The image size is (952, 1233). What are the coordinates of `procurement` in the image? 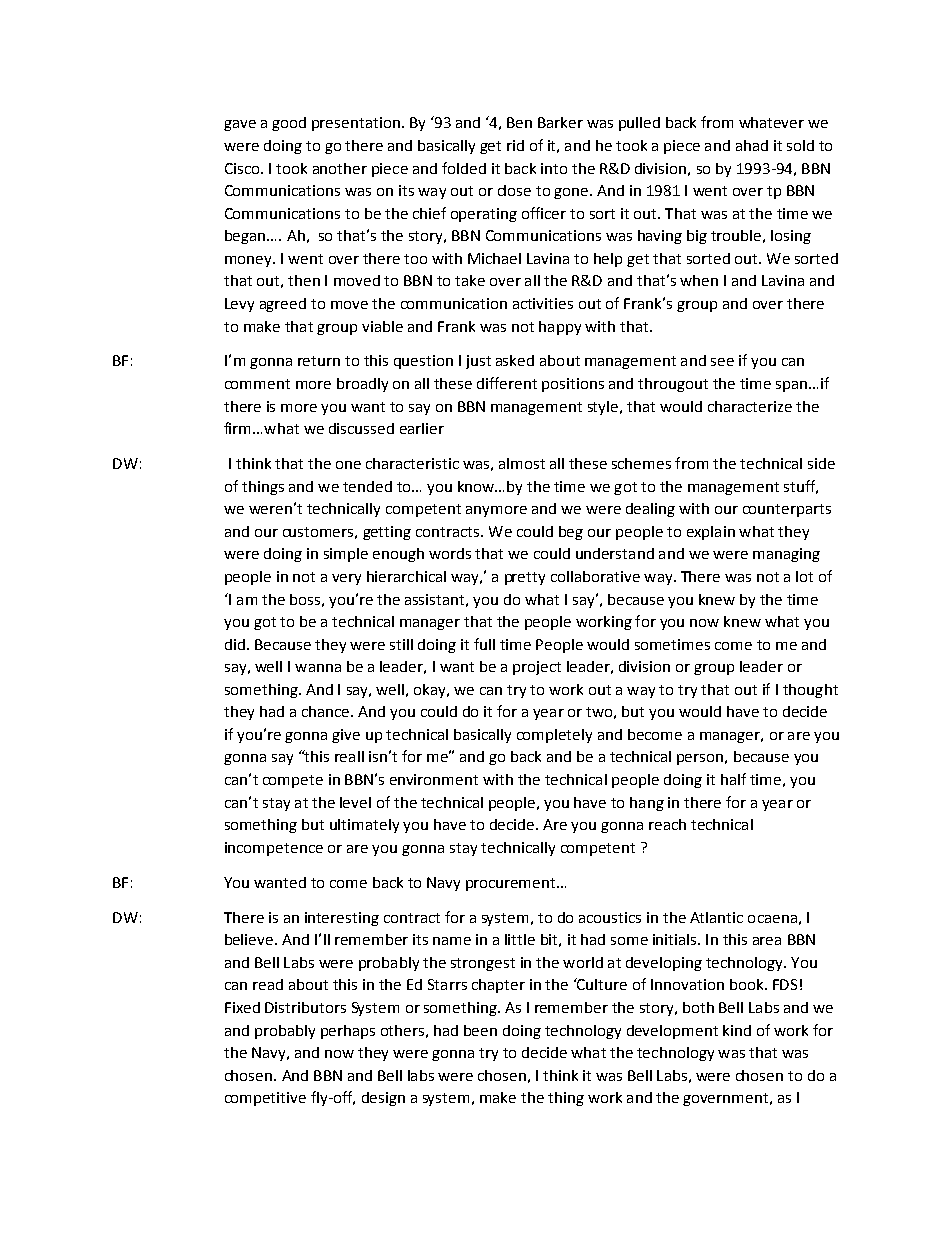 It's located at (512, 884).
